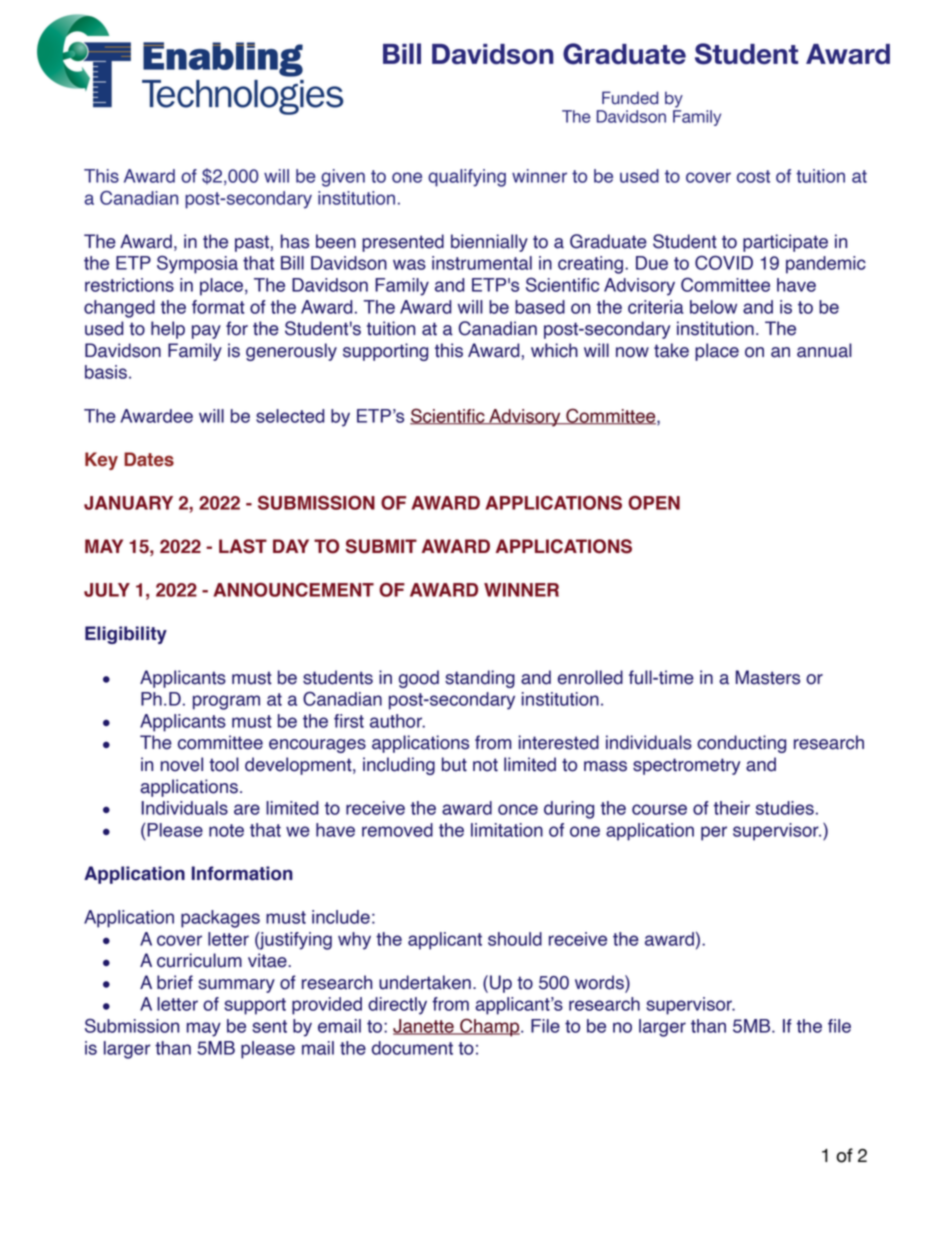  What do you see at coordinates (467, 178) in the document?
I see `qualifying` at bounding box center [467, 178].
